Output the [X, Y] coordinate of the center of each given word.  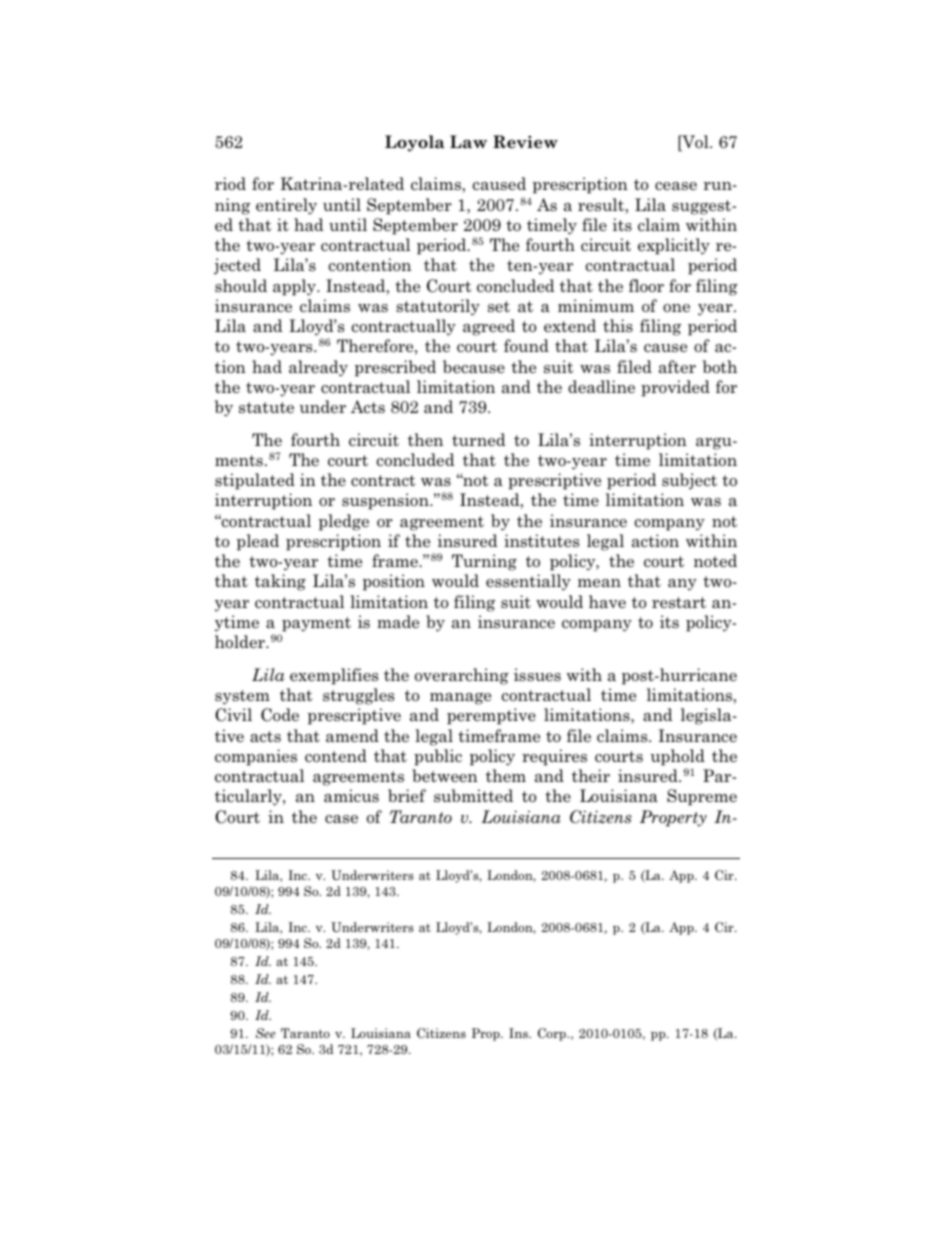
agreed [489, 327]
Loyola [415, 143]
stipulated [255, 481]
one [676, 308]
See [265, 1033]
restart [679, 602]
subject [689, 481]
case [341, 819]
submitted [473, 795]
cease [676, 186]
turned [479, 439]
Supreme [702, 797]
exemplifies [334, 676]
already [318, 368]
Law [468, 142]
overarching [462, 676]
